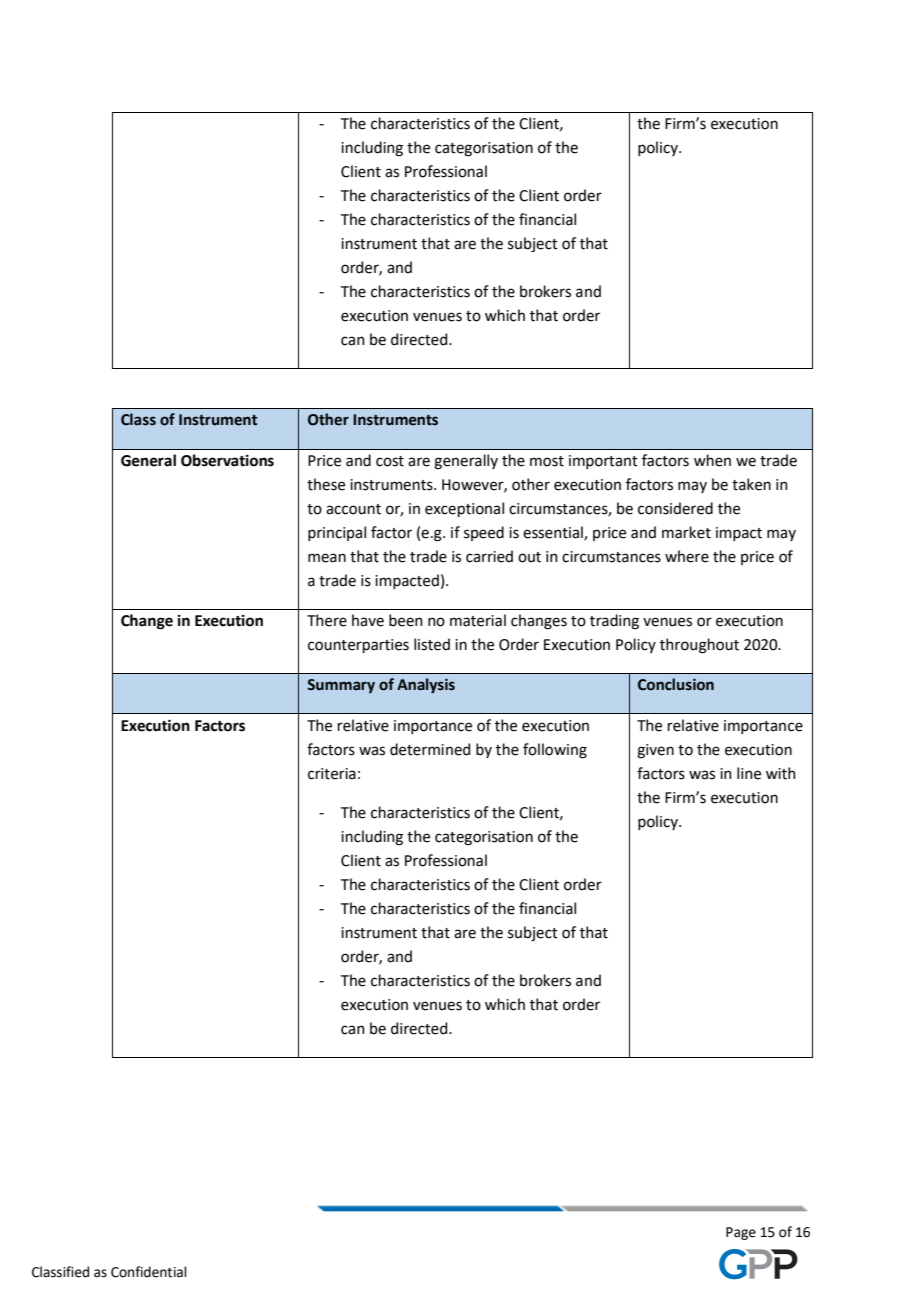 This screenshot has width=924, height=1308. Describe the element at coordinates (712, 460) in the screenshot. I see `when` at that location.
